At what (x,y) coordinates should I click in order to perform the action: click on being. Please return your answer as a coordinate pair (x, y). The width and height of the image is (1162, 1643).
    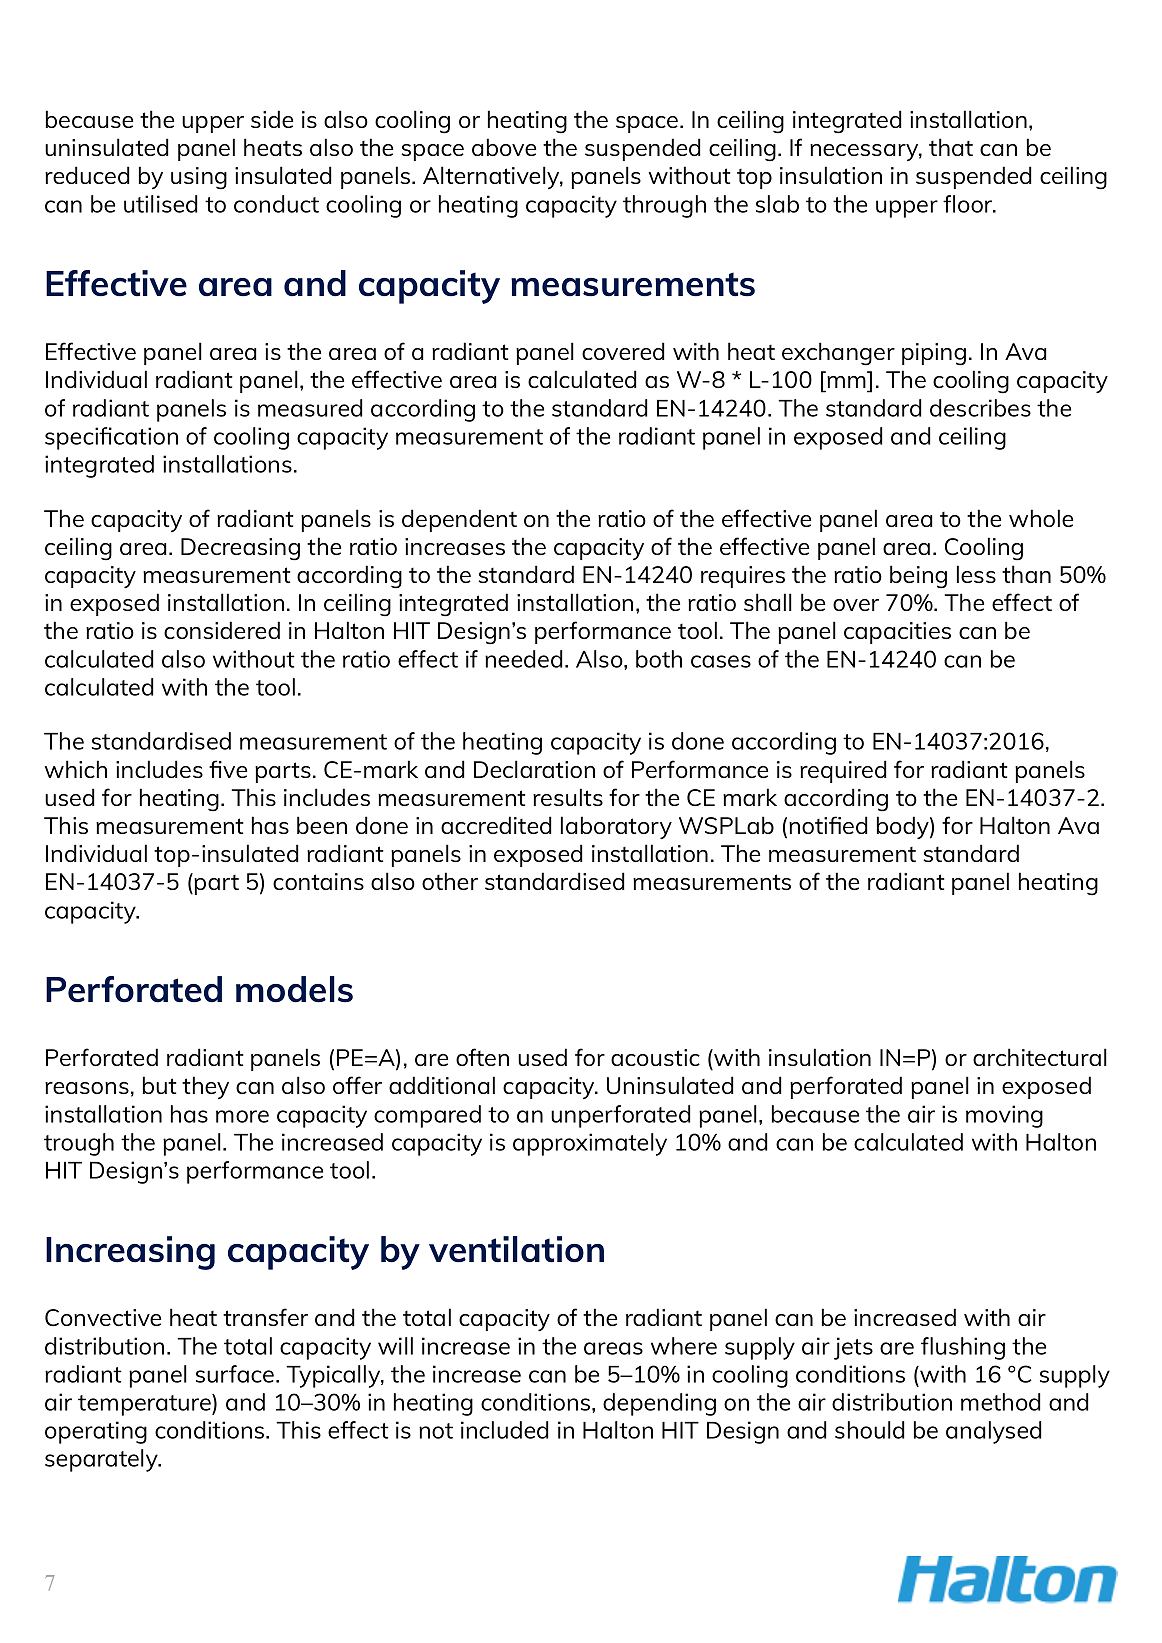
    Looking at the image, I should click on (918, 577).
